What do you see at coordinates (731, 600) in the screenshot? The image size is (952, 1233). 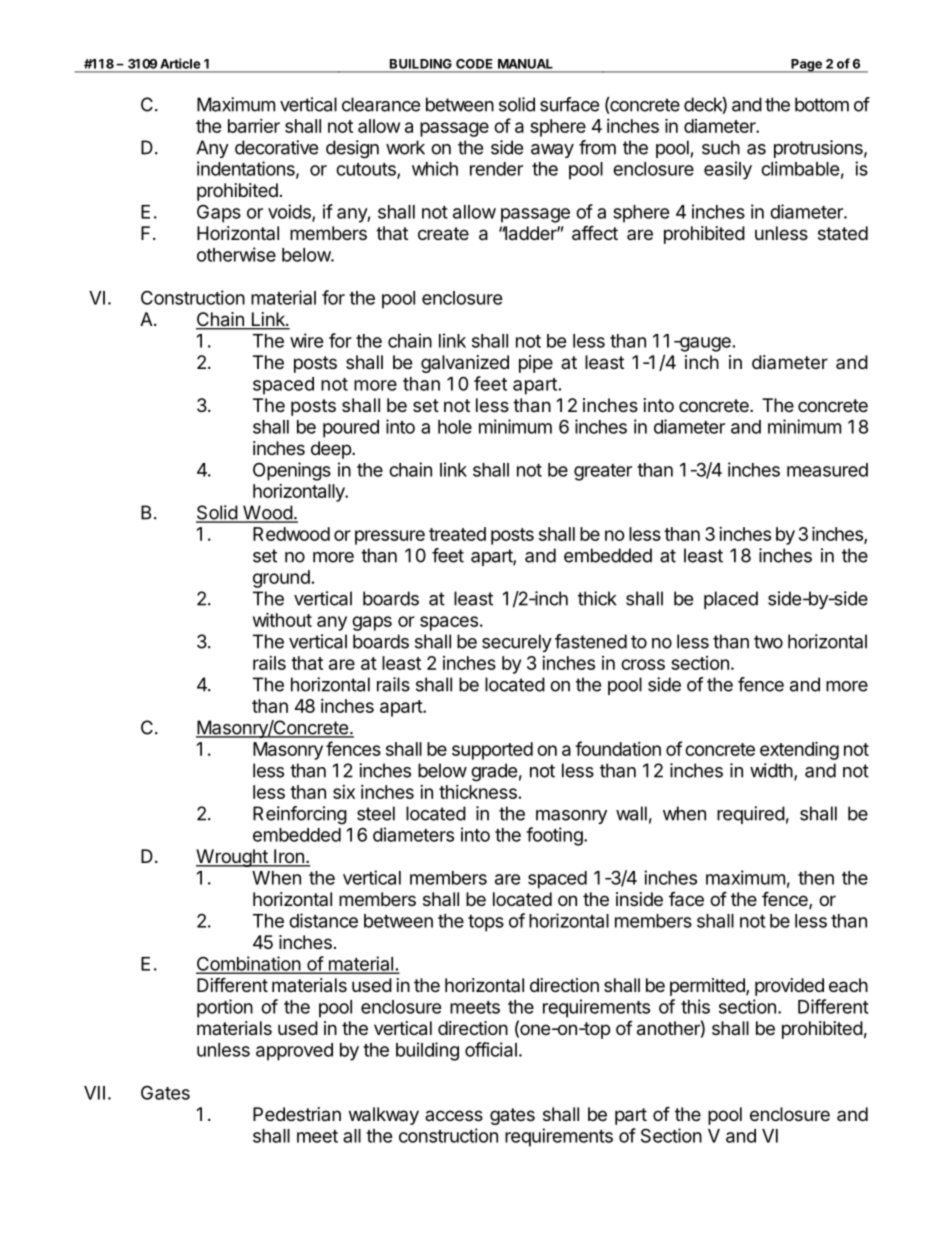 I see `placed` at bounding box center [731, 600].
